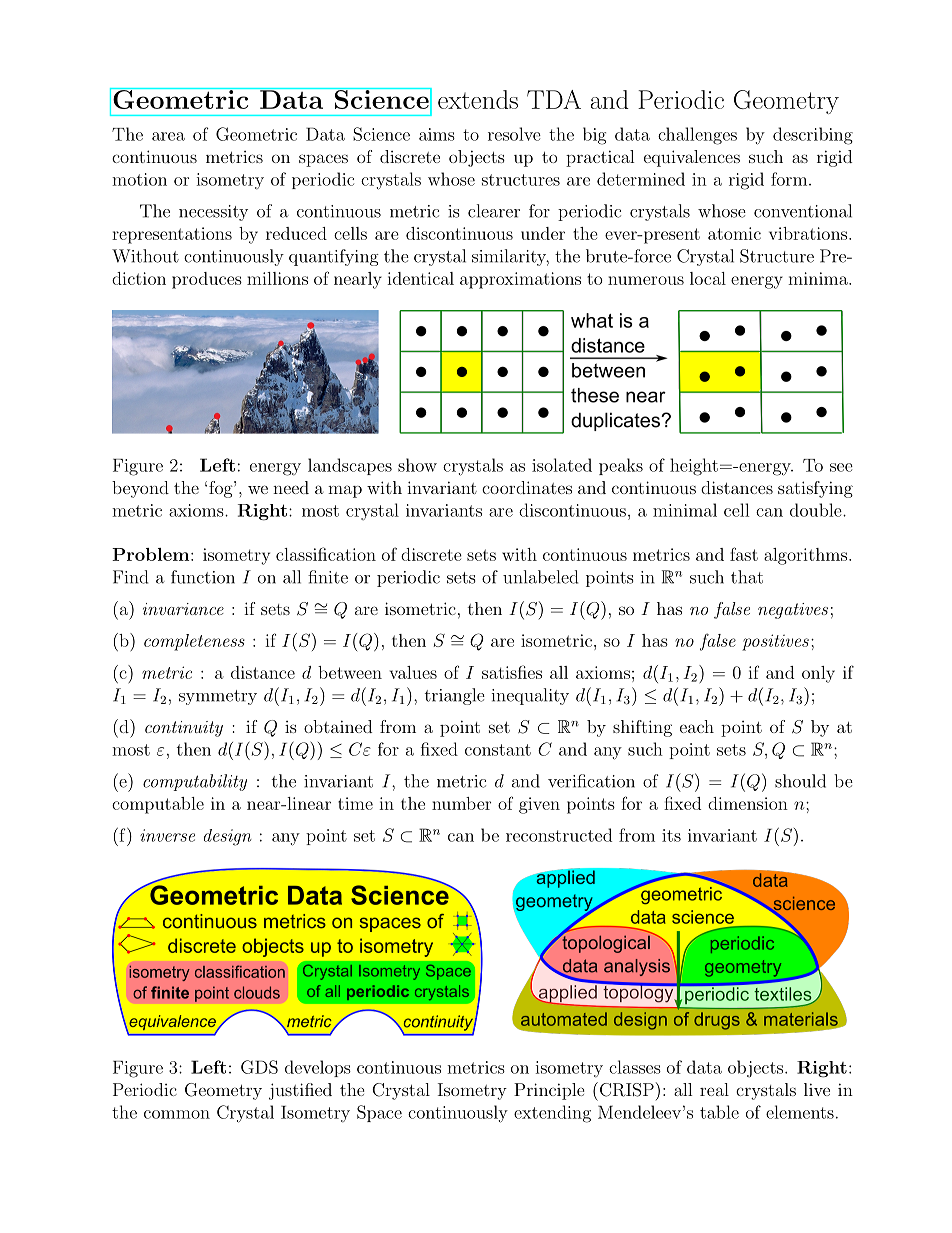  What do you see at coordinates (514, 134) in the screenshot?
I see `resolve` at bounding box center [514, 134].
